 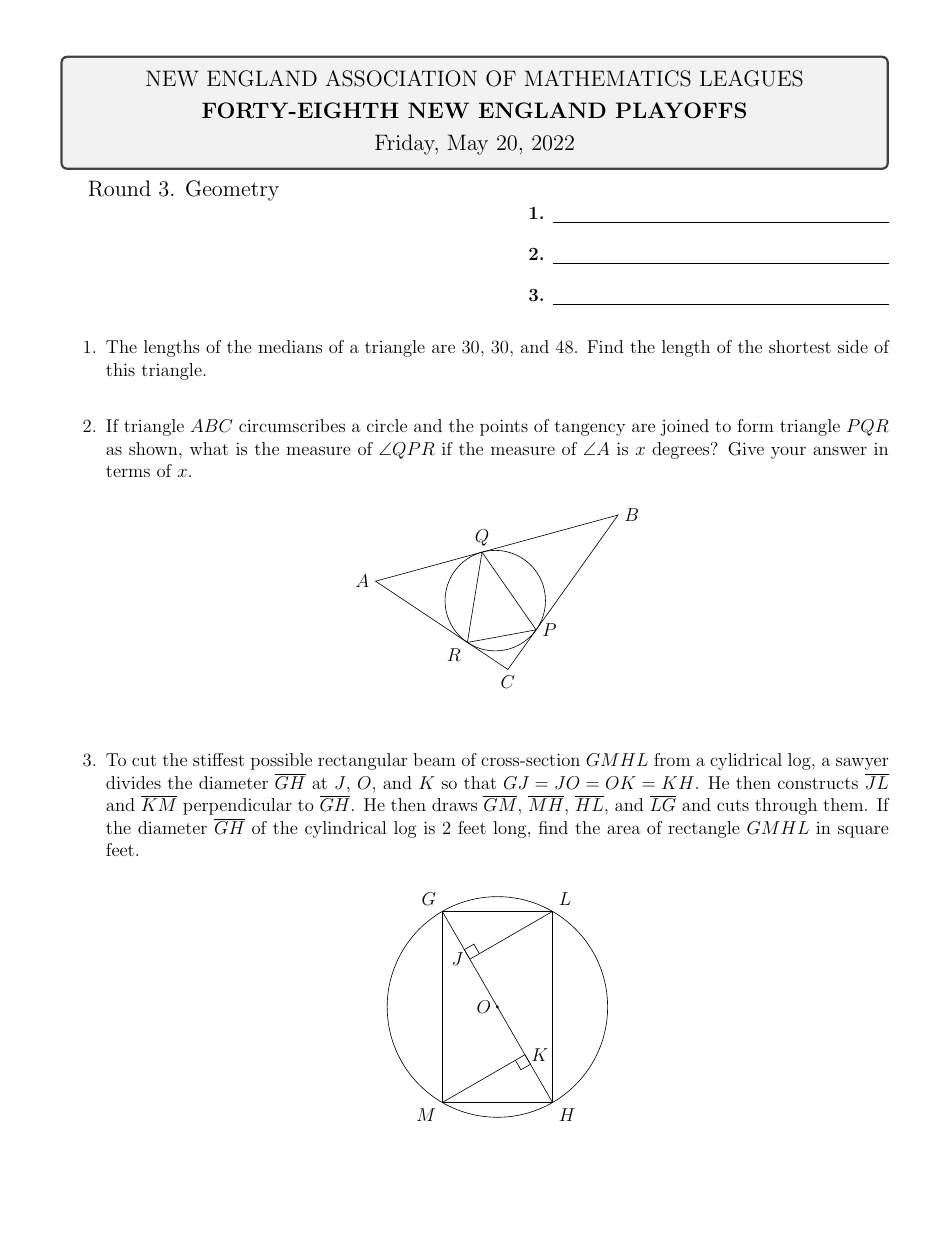 What do you see at coordinates (788, 452) in the screenshot?
I see `your` at bounding box center [788, 452].
